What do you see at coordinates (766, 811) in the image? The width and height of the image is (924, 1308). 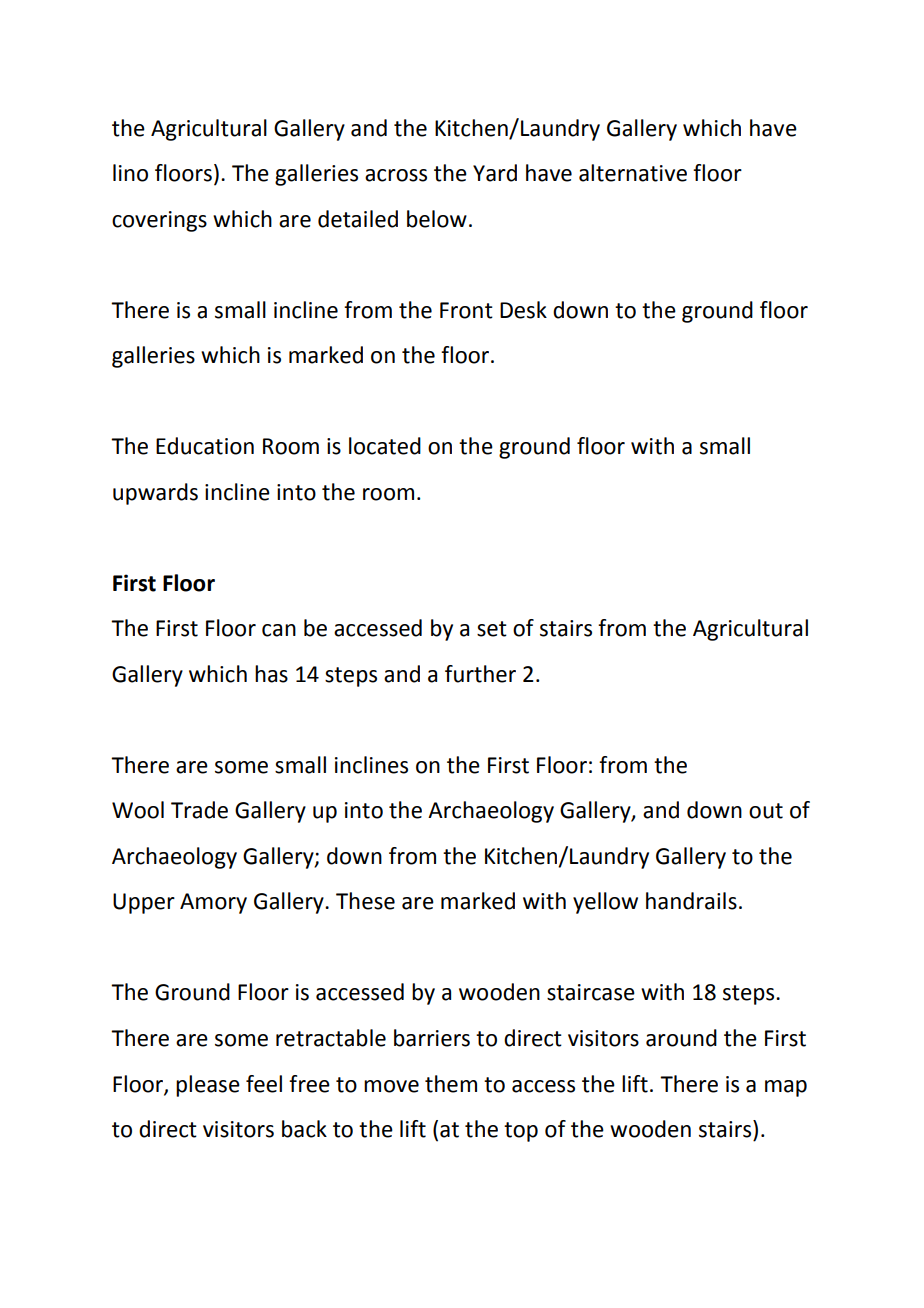 I see `out` at bounding box center [766, 811].
